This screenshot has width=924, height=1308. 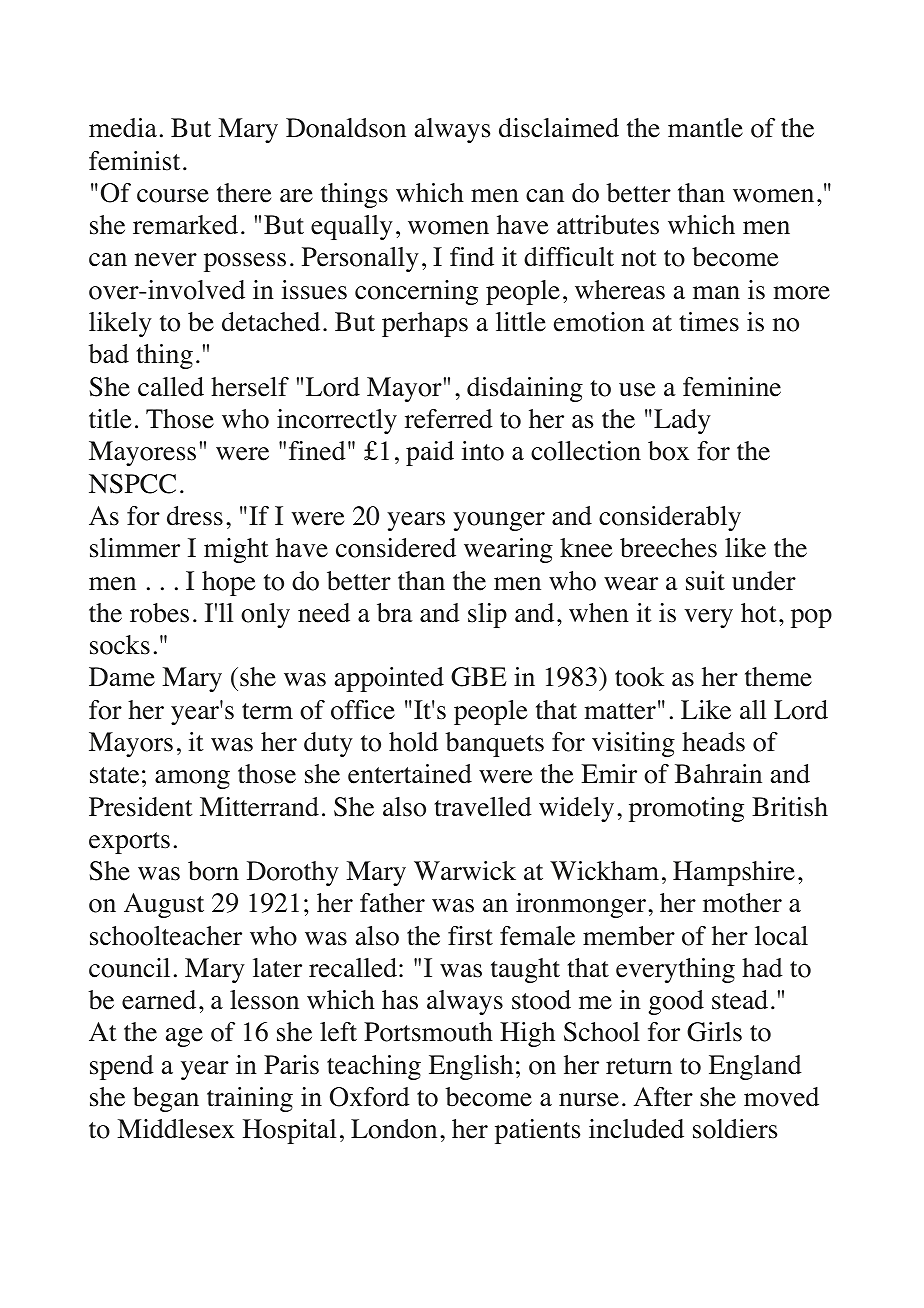 I want to click on feminine, so click(x=732, y=387).
